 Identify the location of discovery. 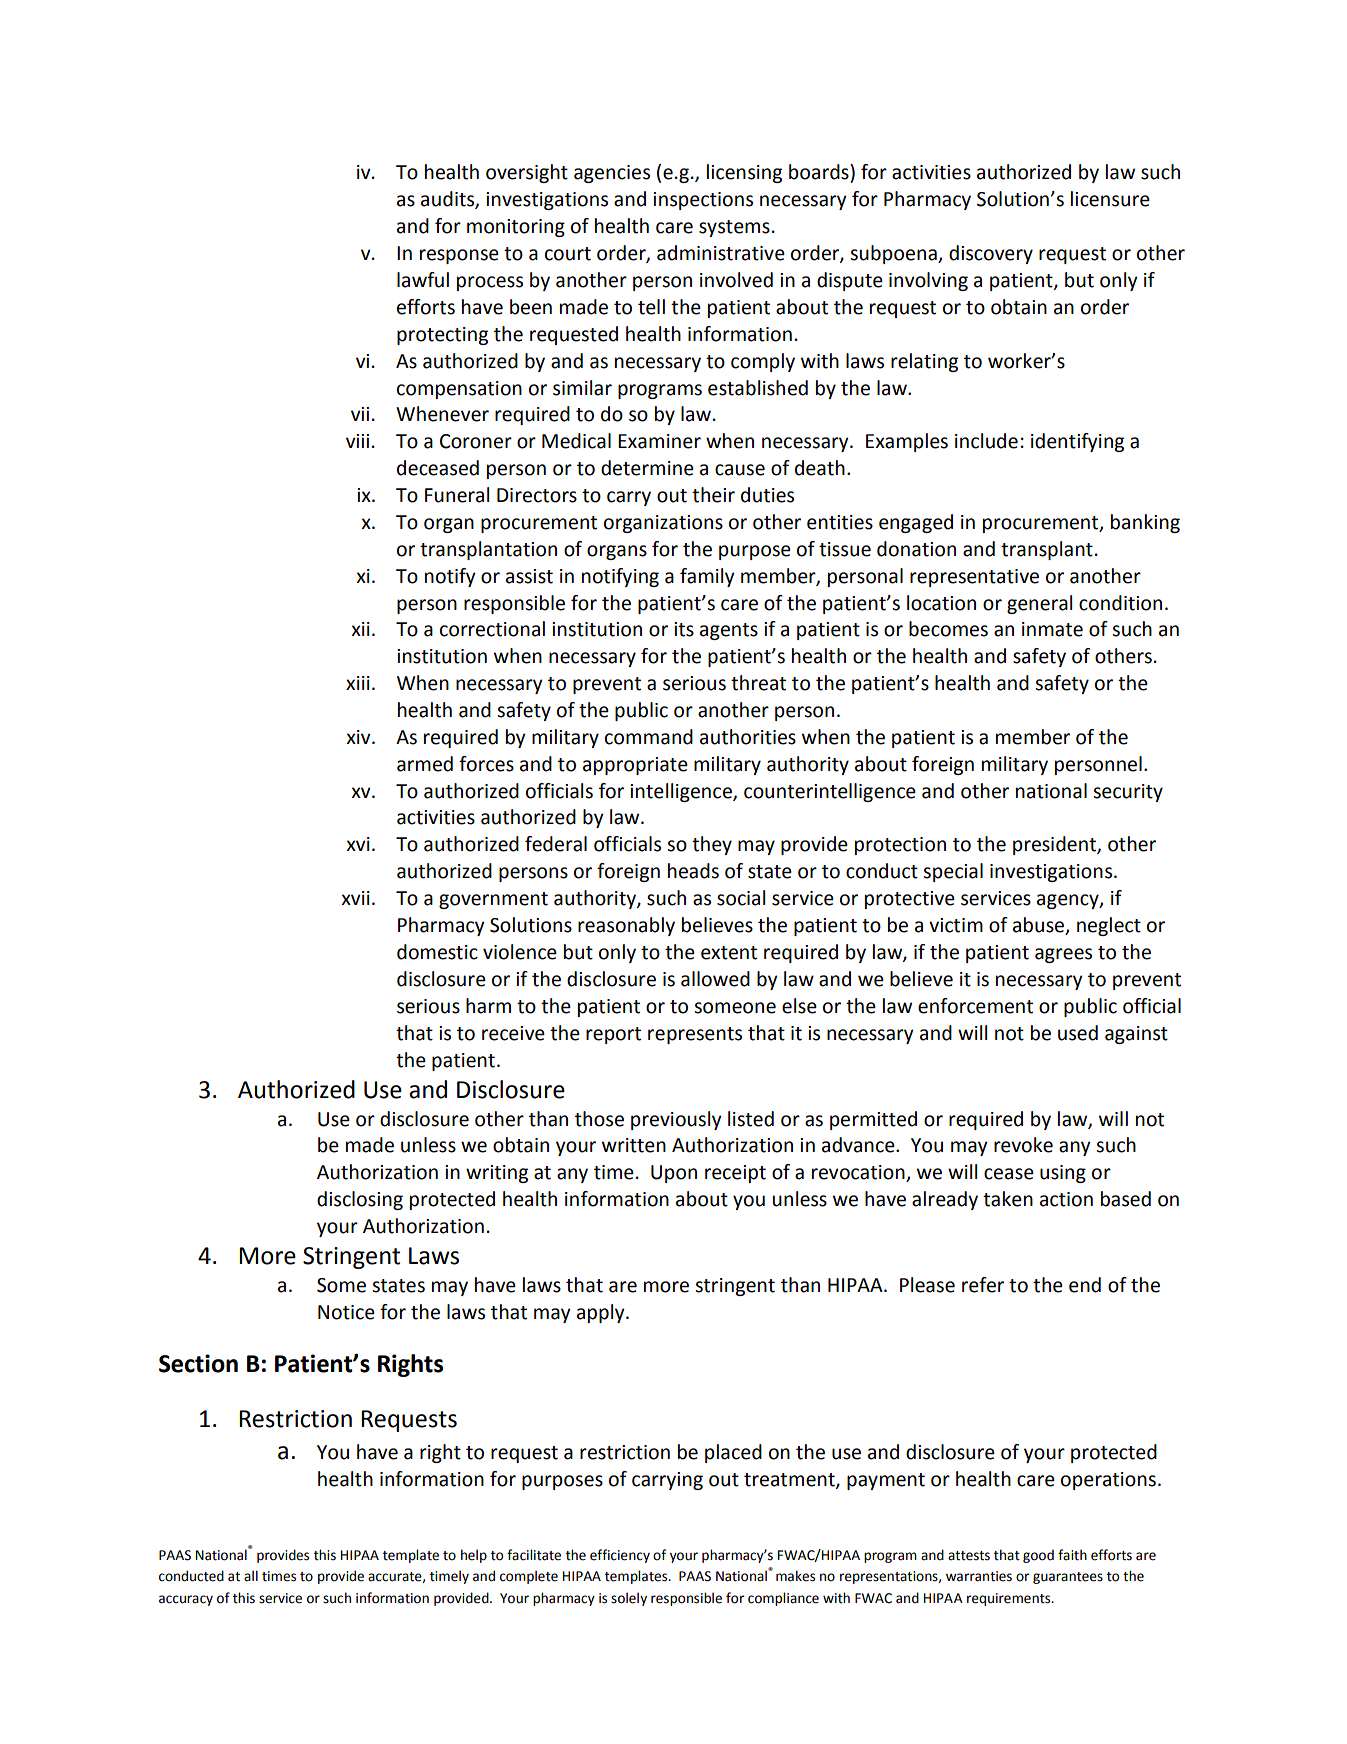
(991, 254).
